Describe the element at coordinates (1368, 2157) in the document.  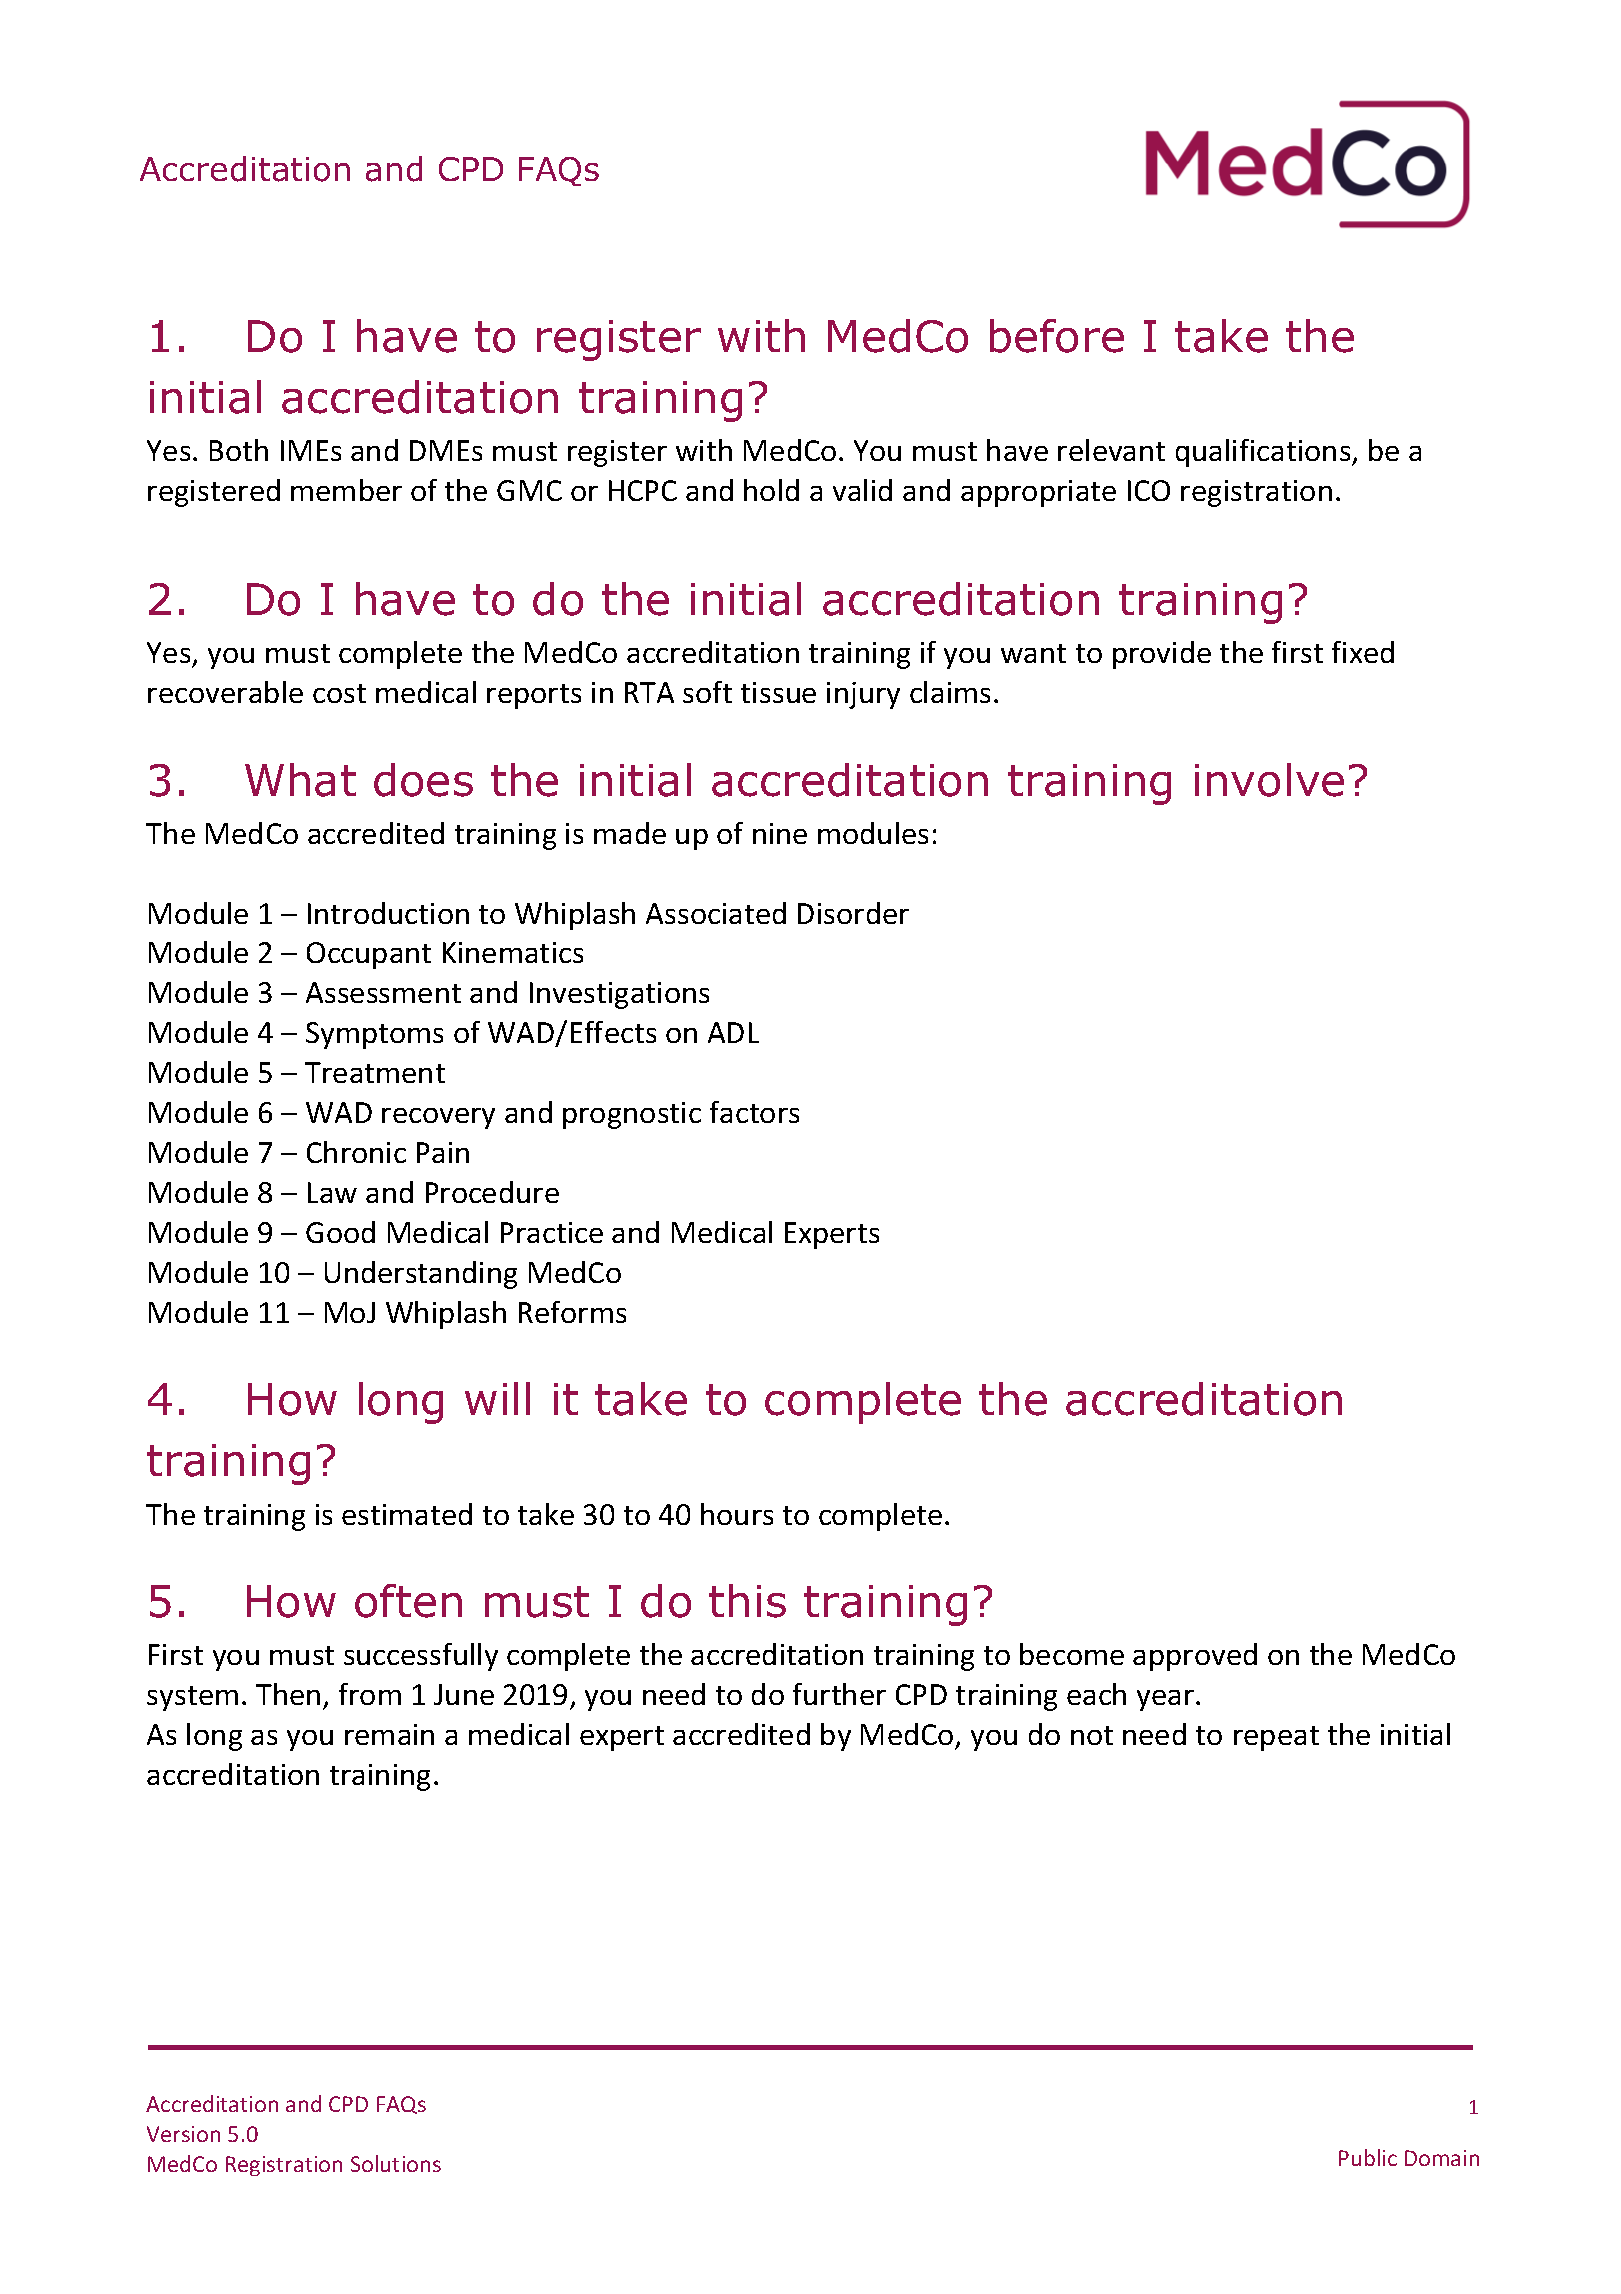
I see `Public` at that location.
